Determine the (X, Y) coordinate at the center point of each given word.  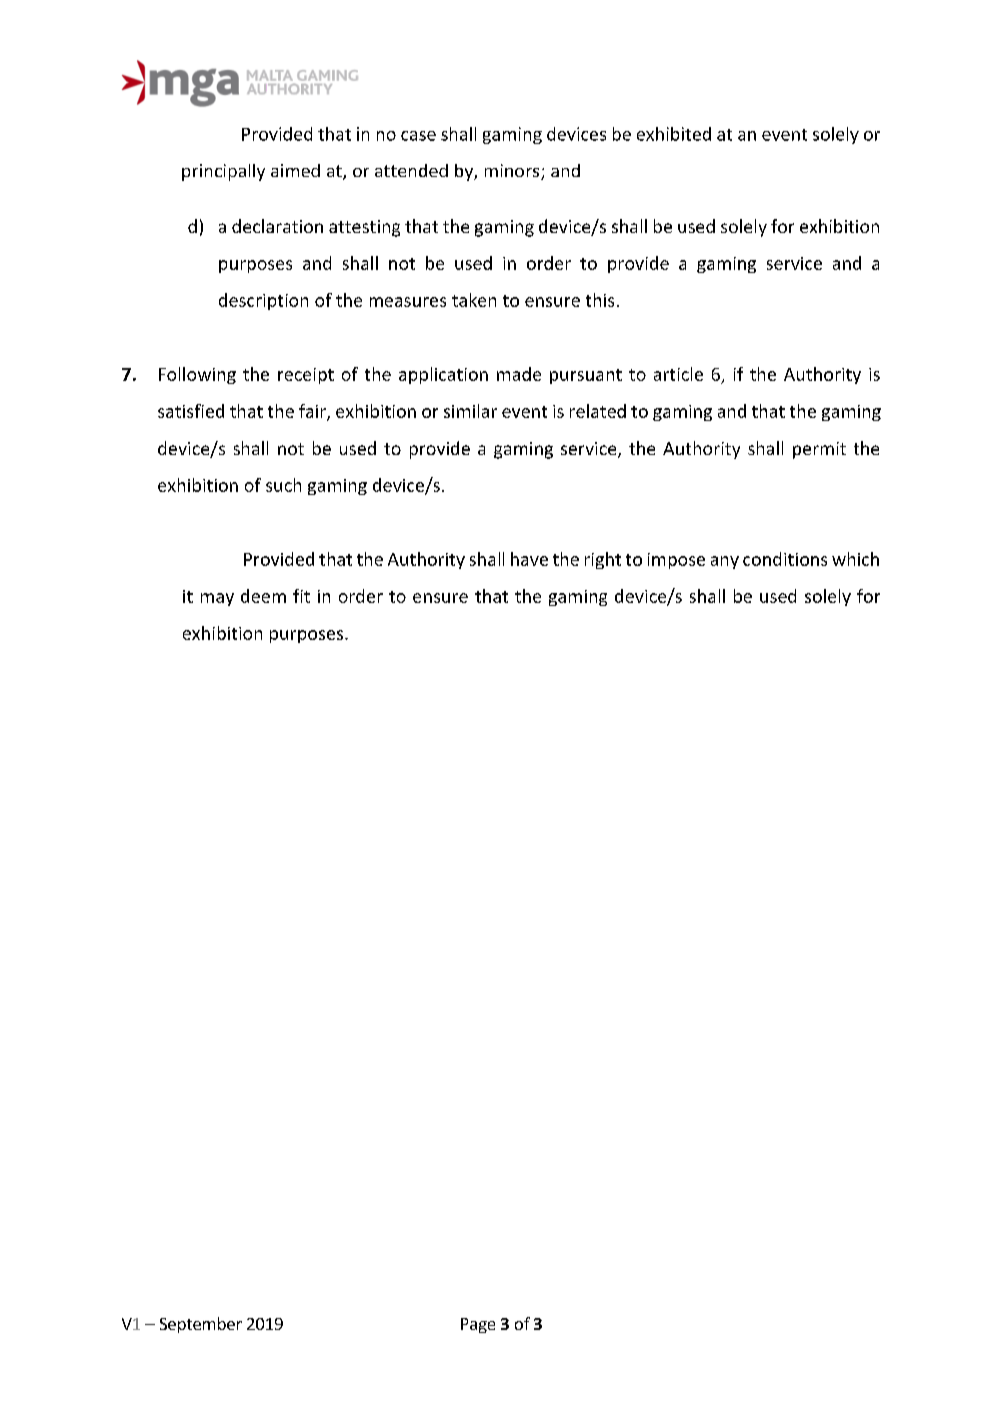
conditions (785, 559)
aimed (295, 170)
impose (676, 561)
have (529, 559)
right (603, 560)
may (217, 599)
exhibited (674, 134)
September (201, 1325)
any (725, 562)
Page (478, 1325)
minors (513, 172)
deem (263, 596)
